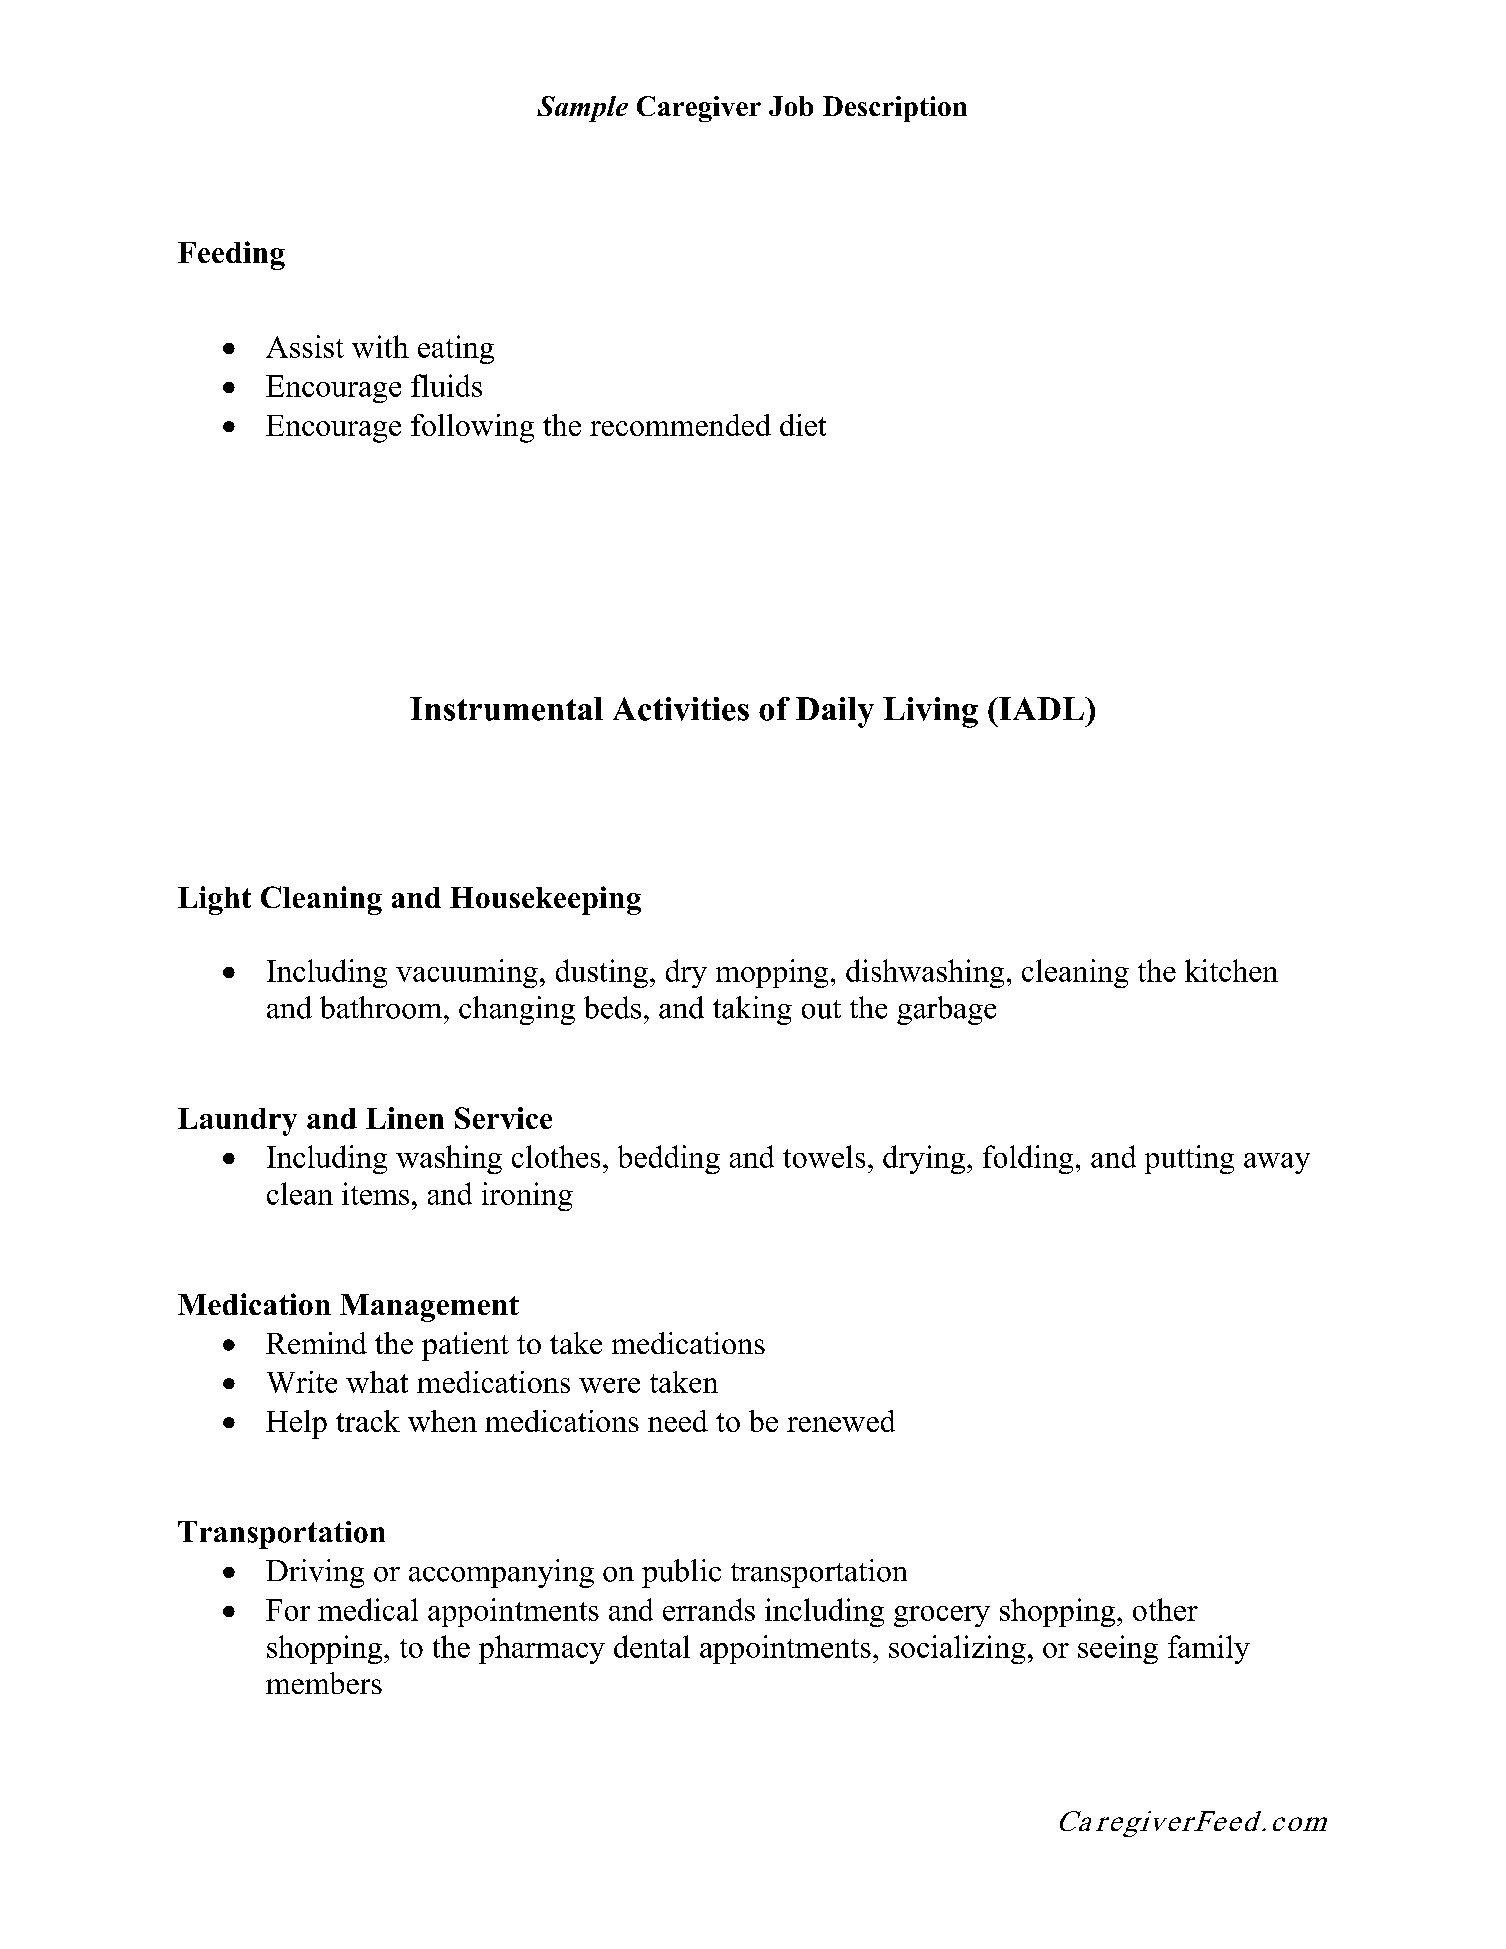 Image resolution: width=1506 pixels, height=1949 pixels. I want to click on Instrumental, so click(506, 709).
